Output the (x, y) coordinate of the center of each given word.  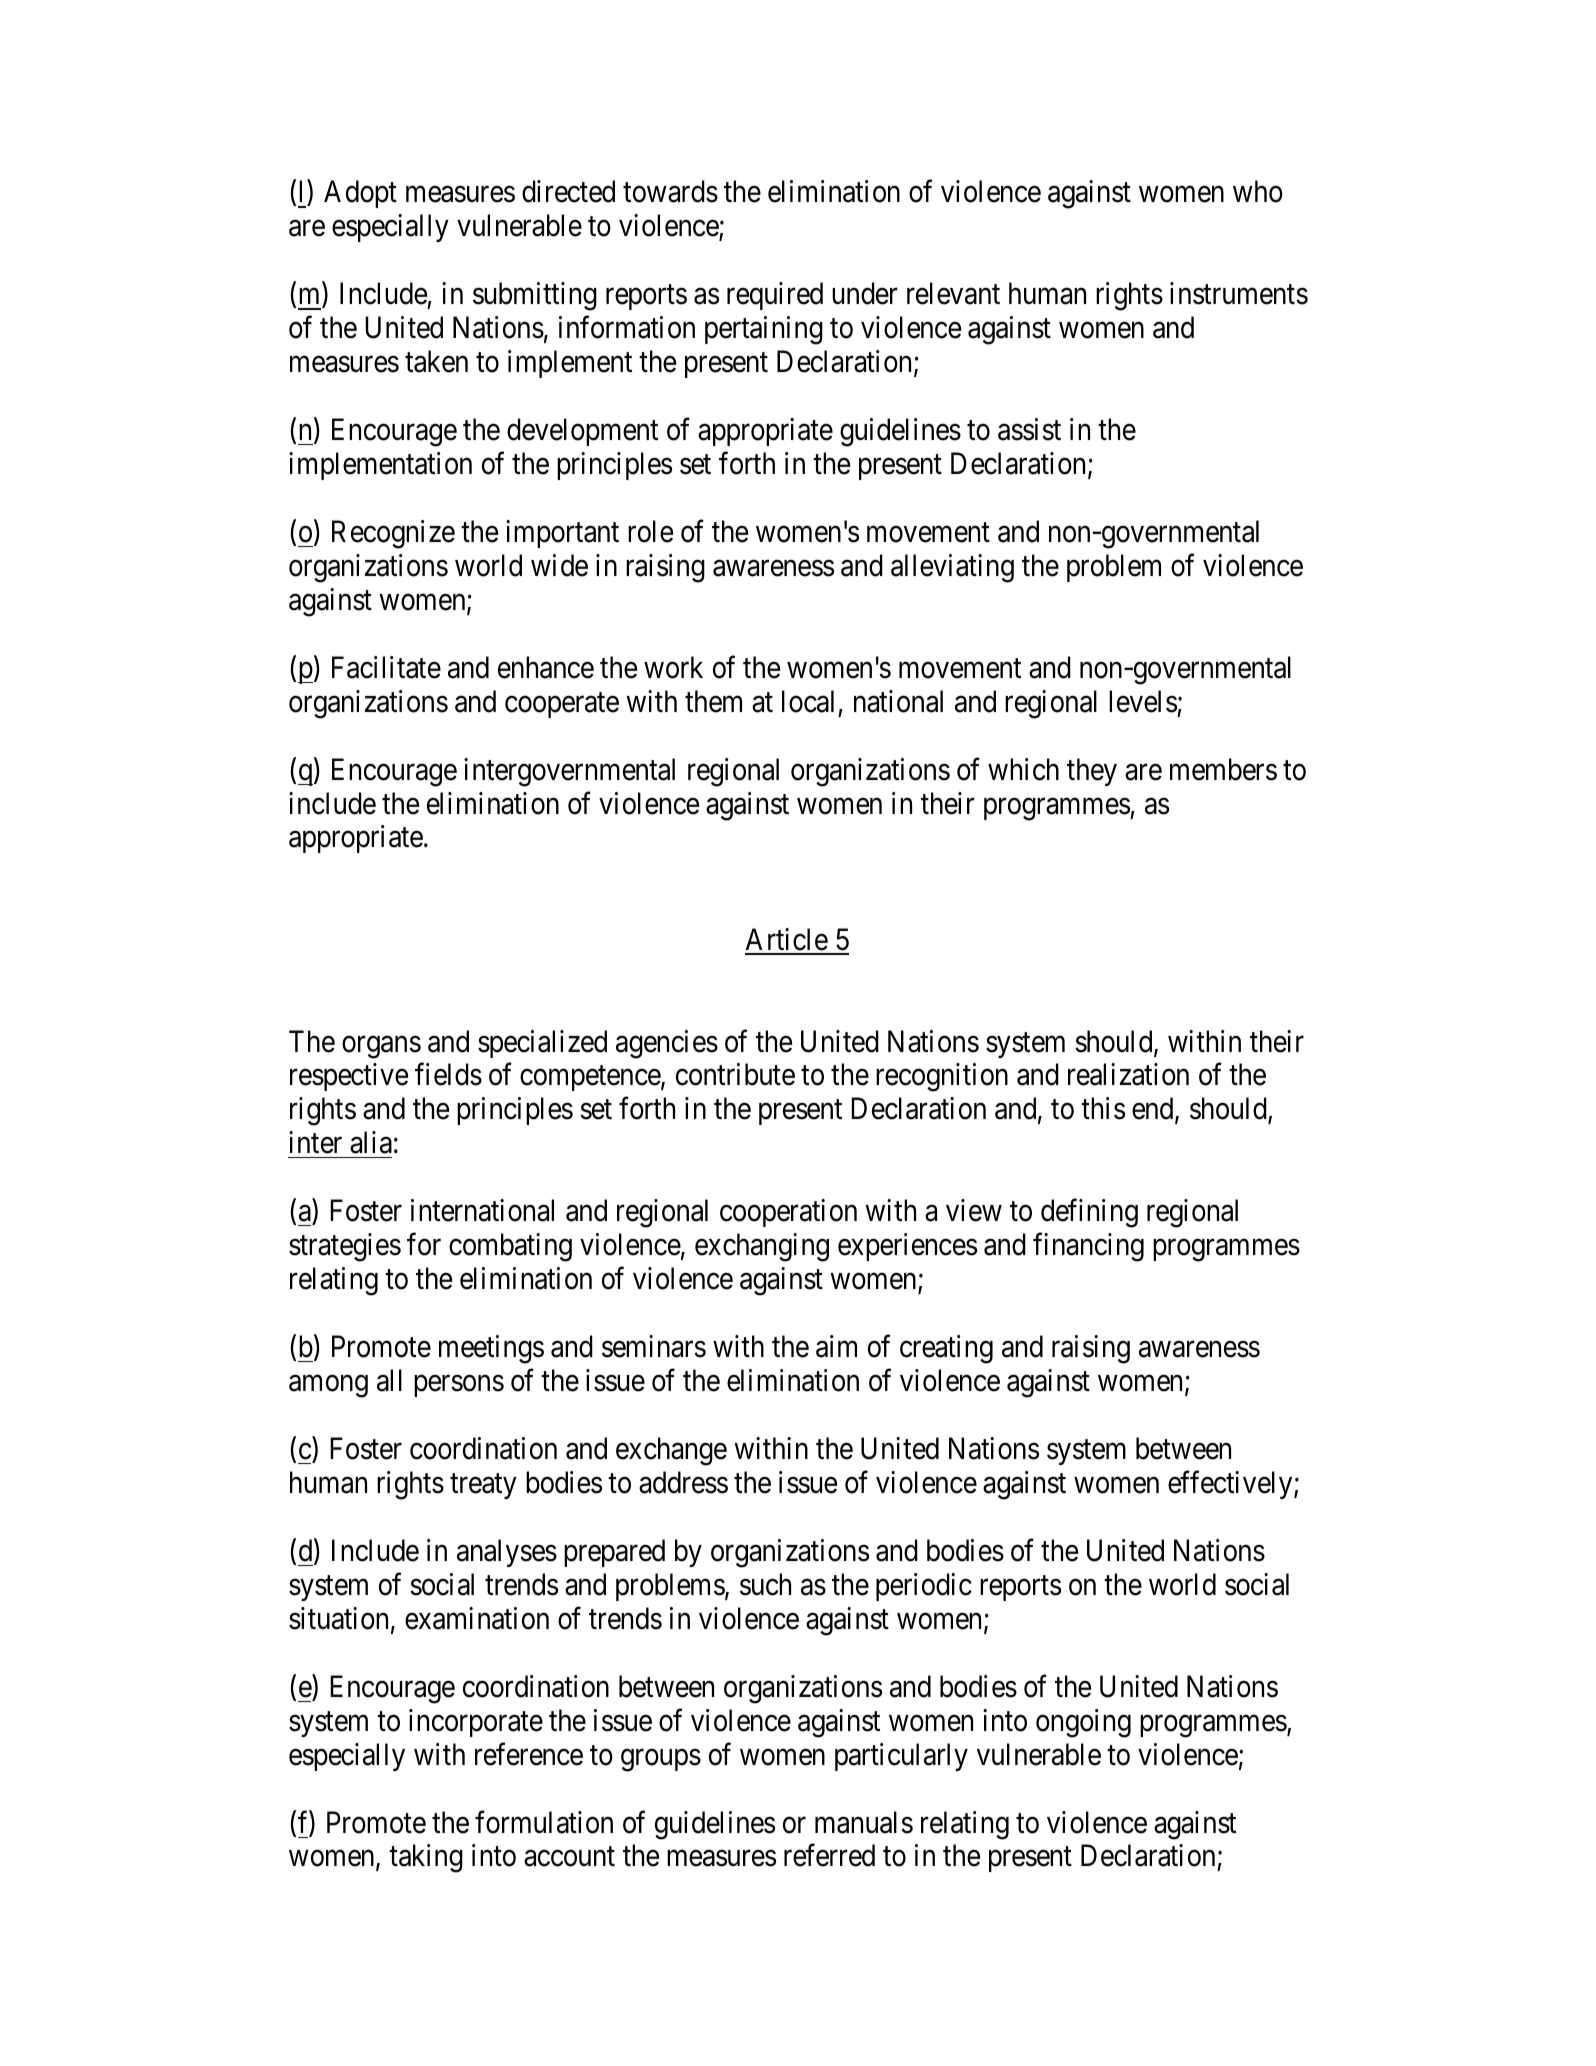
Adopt (360, 194)
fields (448, 1074)
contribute (735, 1074)
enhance (546, 667)
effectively (1231, 1485)
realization (1128, 1074)
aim (836, 1346)
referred (829, 1855)
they (1092, 772)
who (1258, 191)
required (775, 296)
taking (426, 1858)
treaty (483, 1486)
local (808, 701)
